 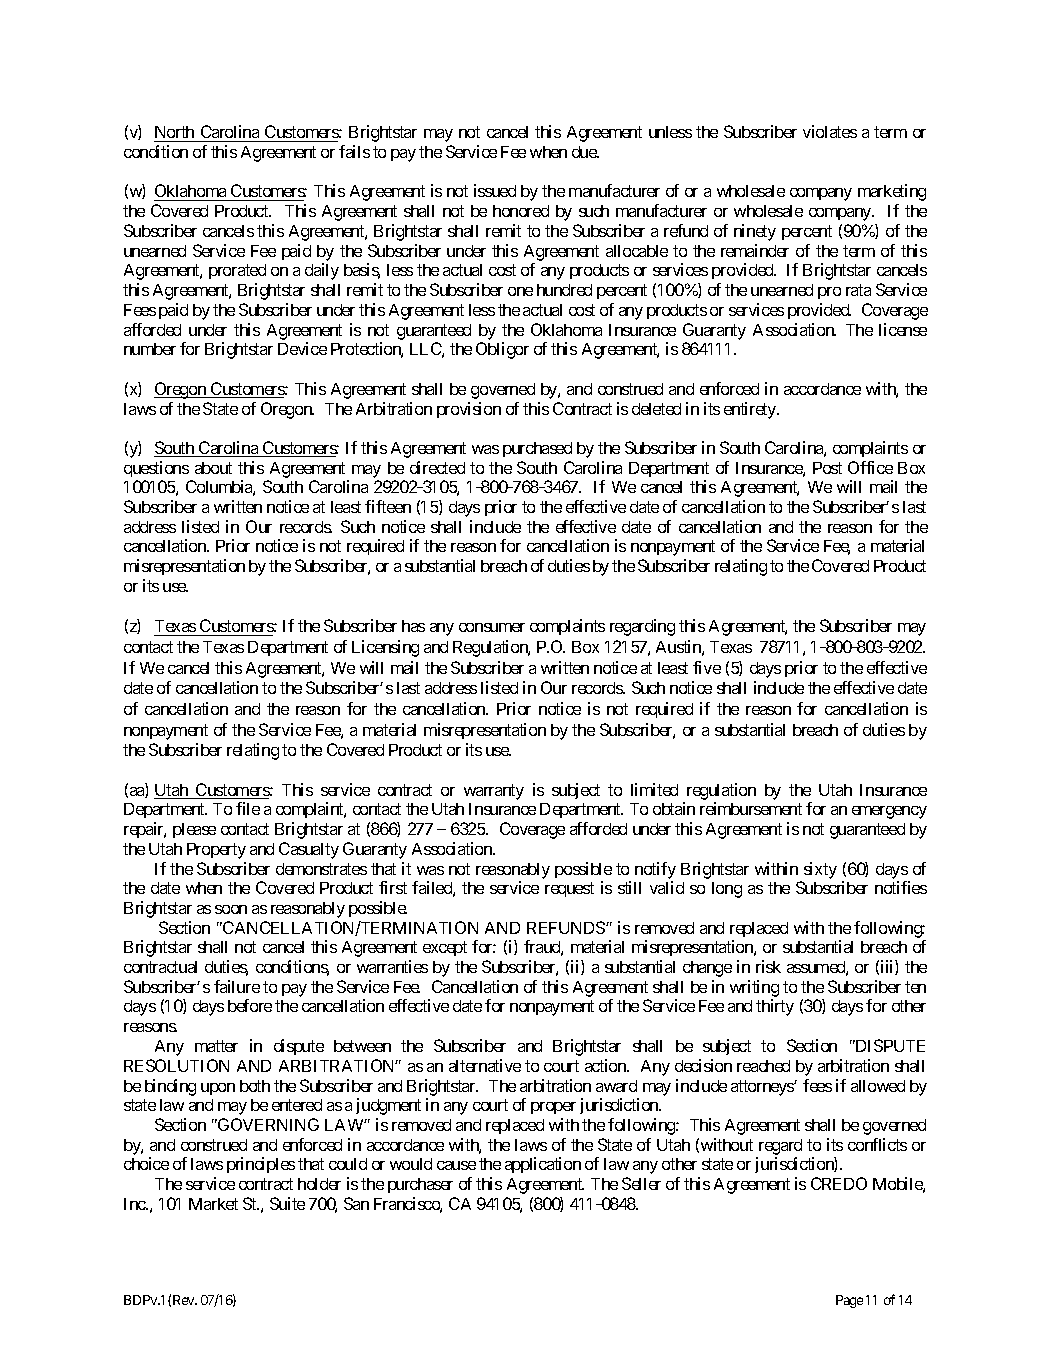 I want to click on North, so click(x=175, y=134).
